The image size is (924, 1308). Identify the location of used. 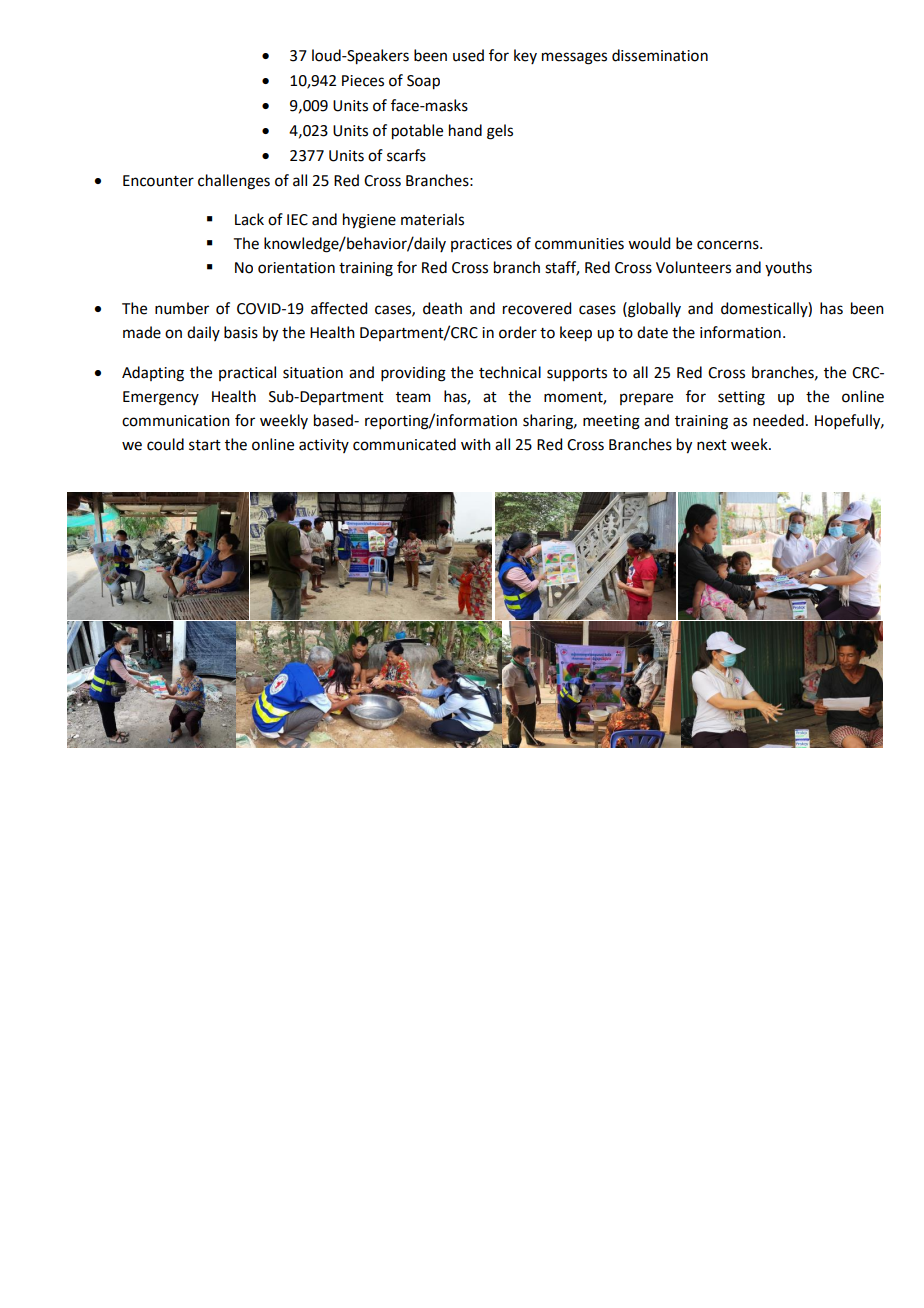
(468, 55).
